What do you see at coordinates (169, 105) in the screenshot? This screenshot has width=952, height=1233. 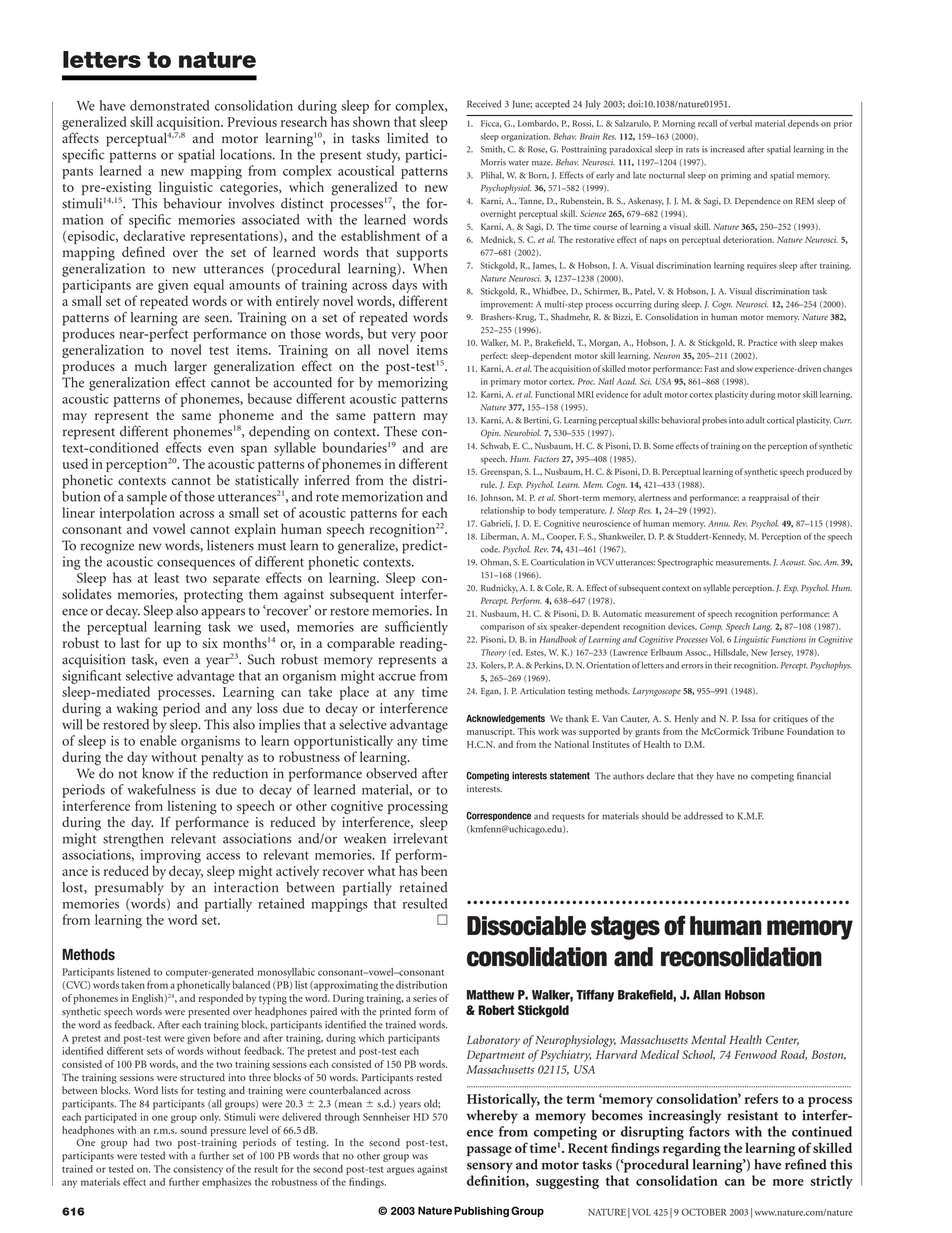 I see `demonstrated` at bounding box center [169, 105].
